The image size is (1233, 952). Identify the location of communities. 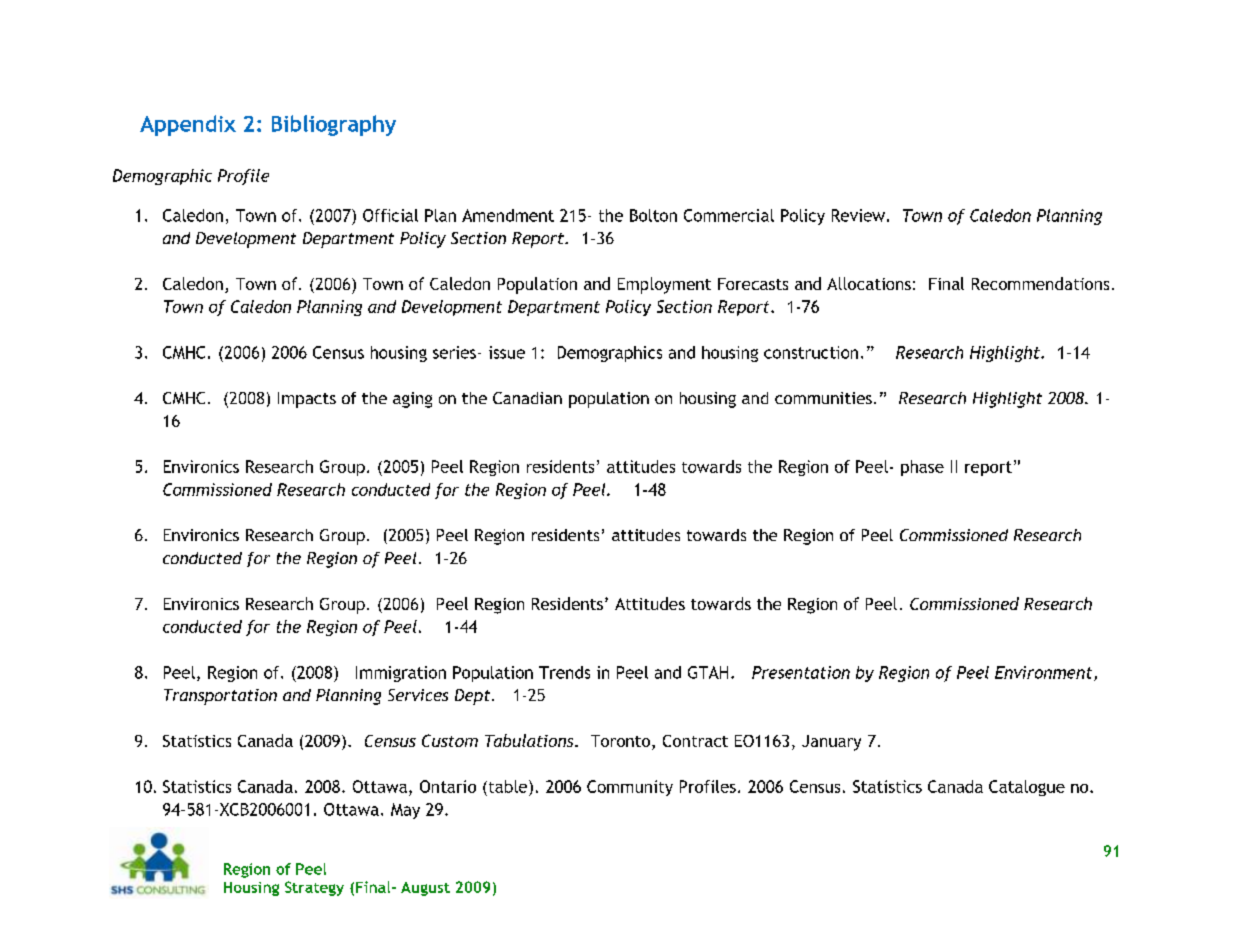
(823, 398).
